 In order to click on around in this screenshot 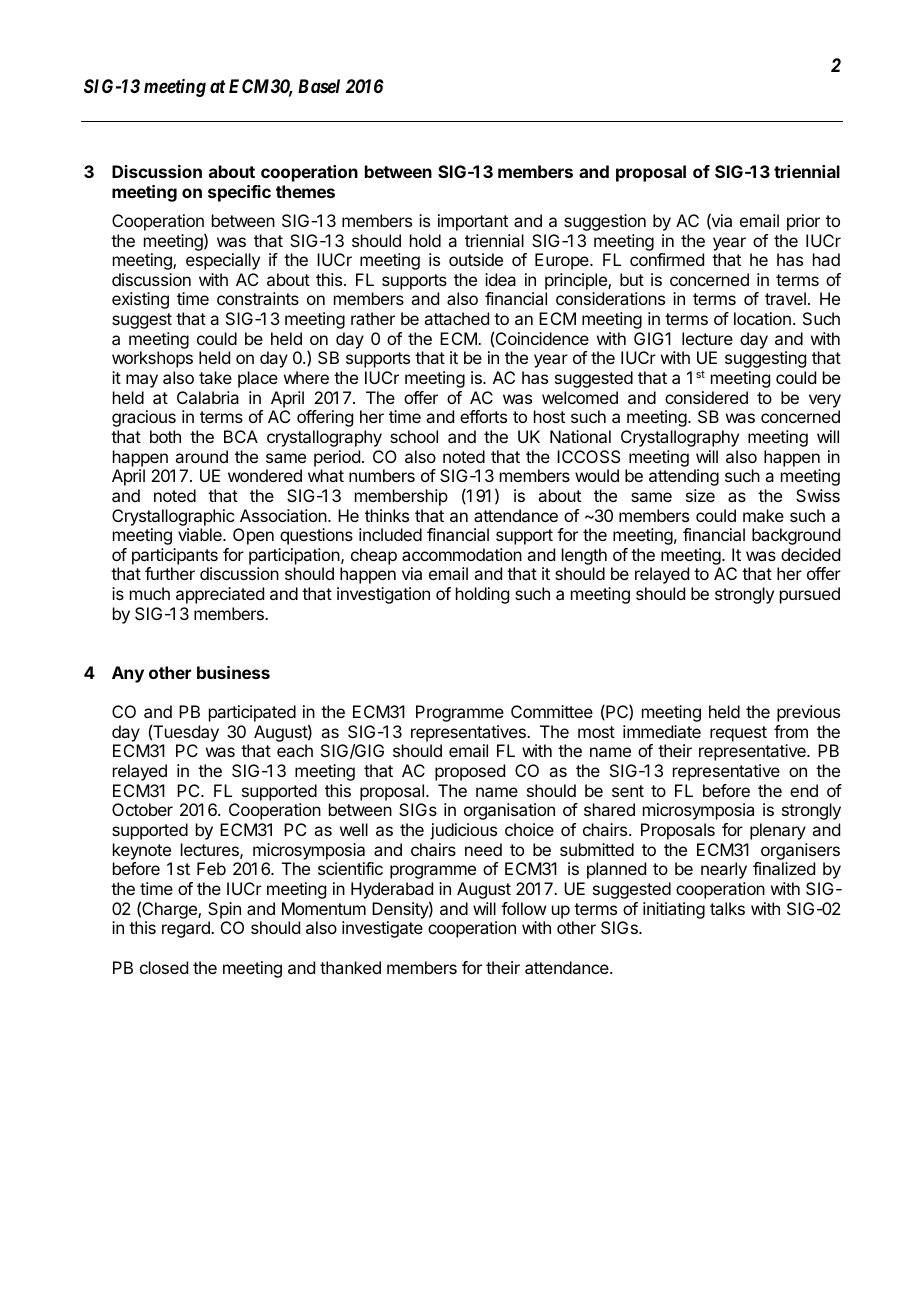, I will do `click(201, 456)`.
